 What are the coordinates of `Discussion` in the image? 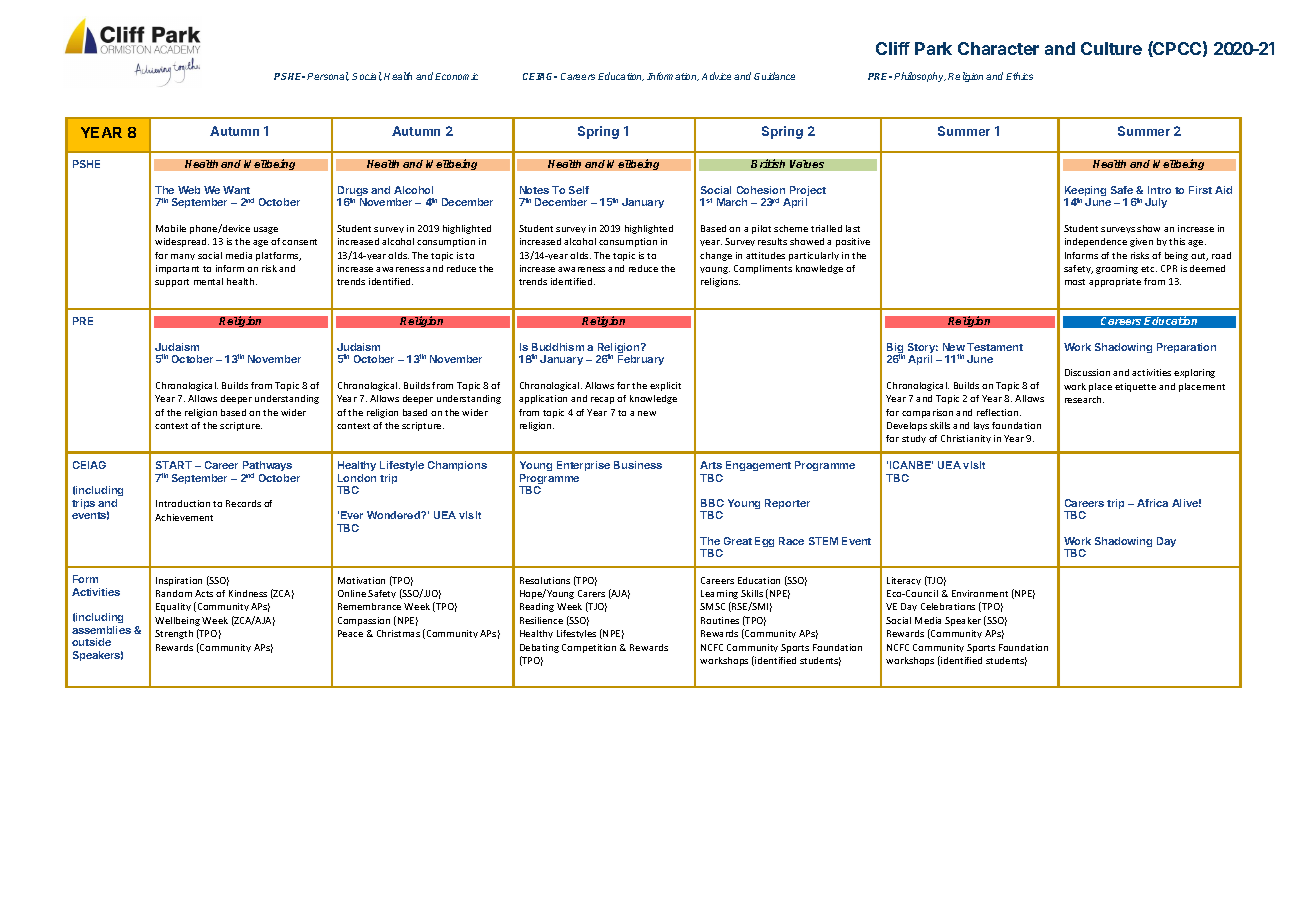 It's located at (1087, 372).
